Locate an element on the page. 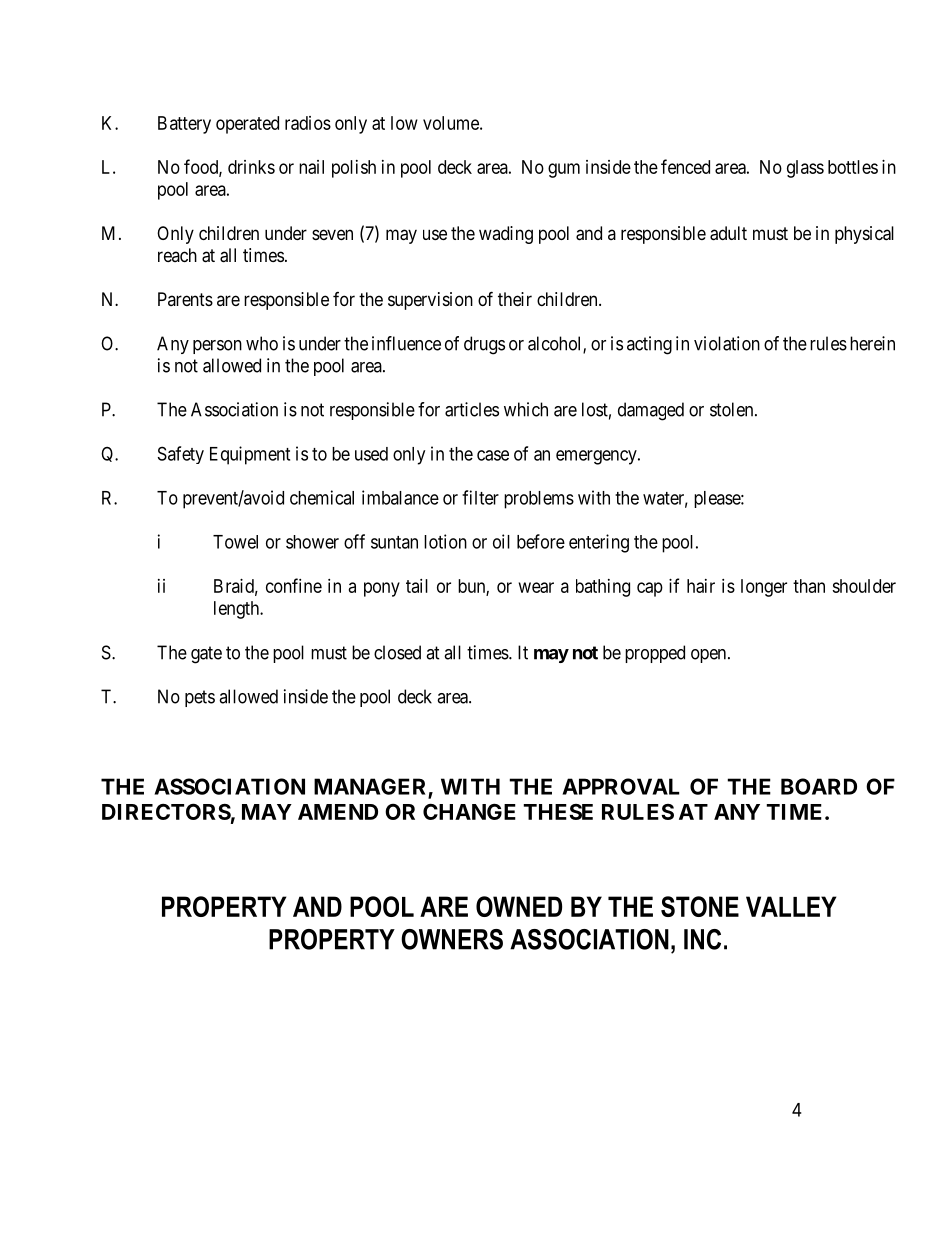 Image resolution: width=952 pixels, height=1233 pixels. AMEND is located at coordinates (338, 812).
